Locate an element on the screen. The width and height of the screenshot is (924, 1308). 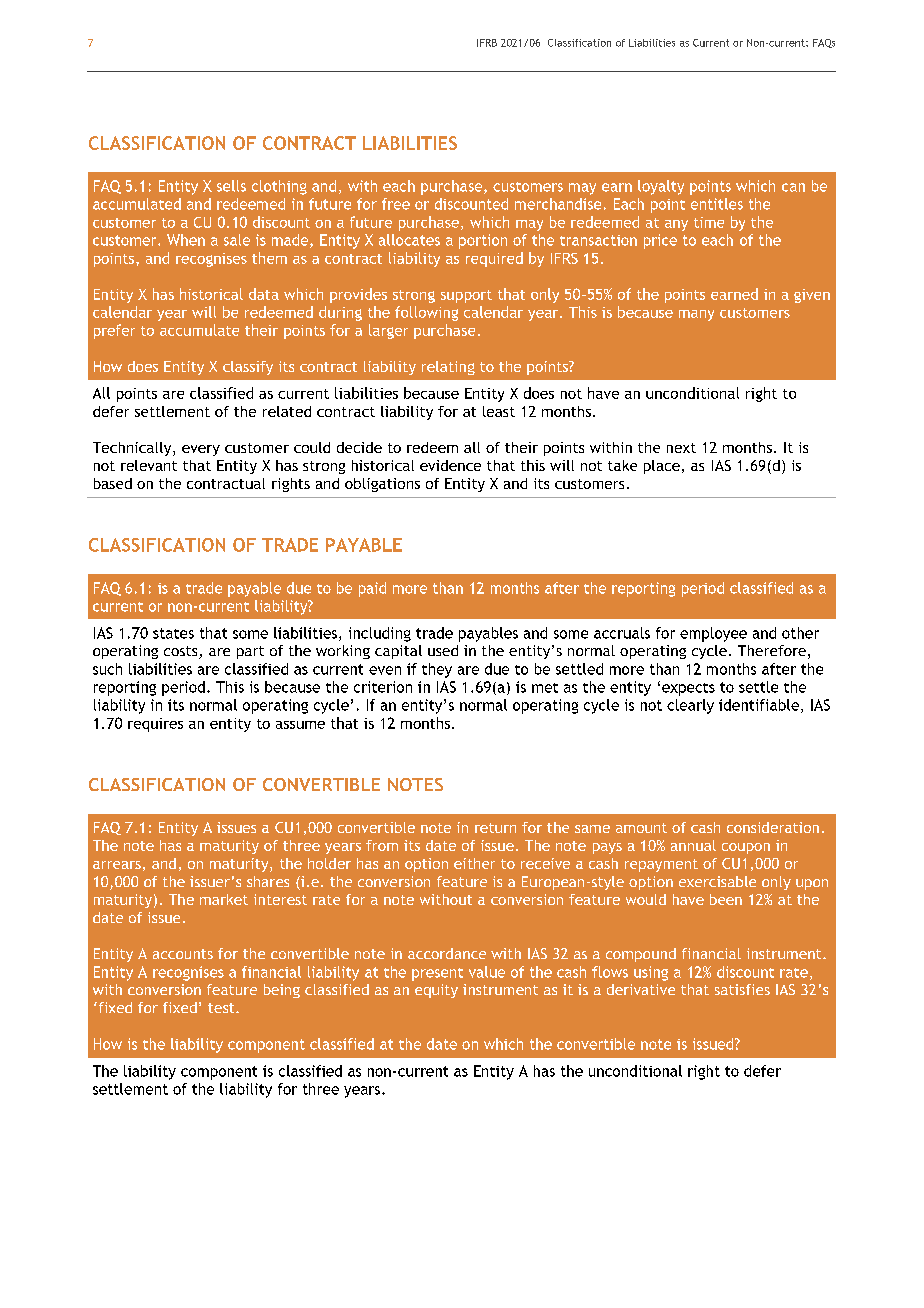
employee is located at coordinates (713, 634).
